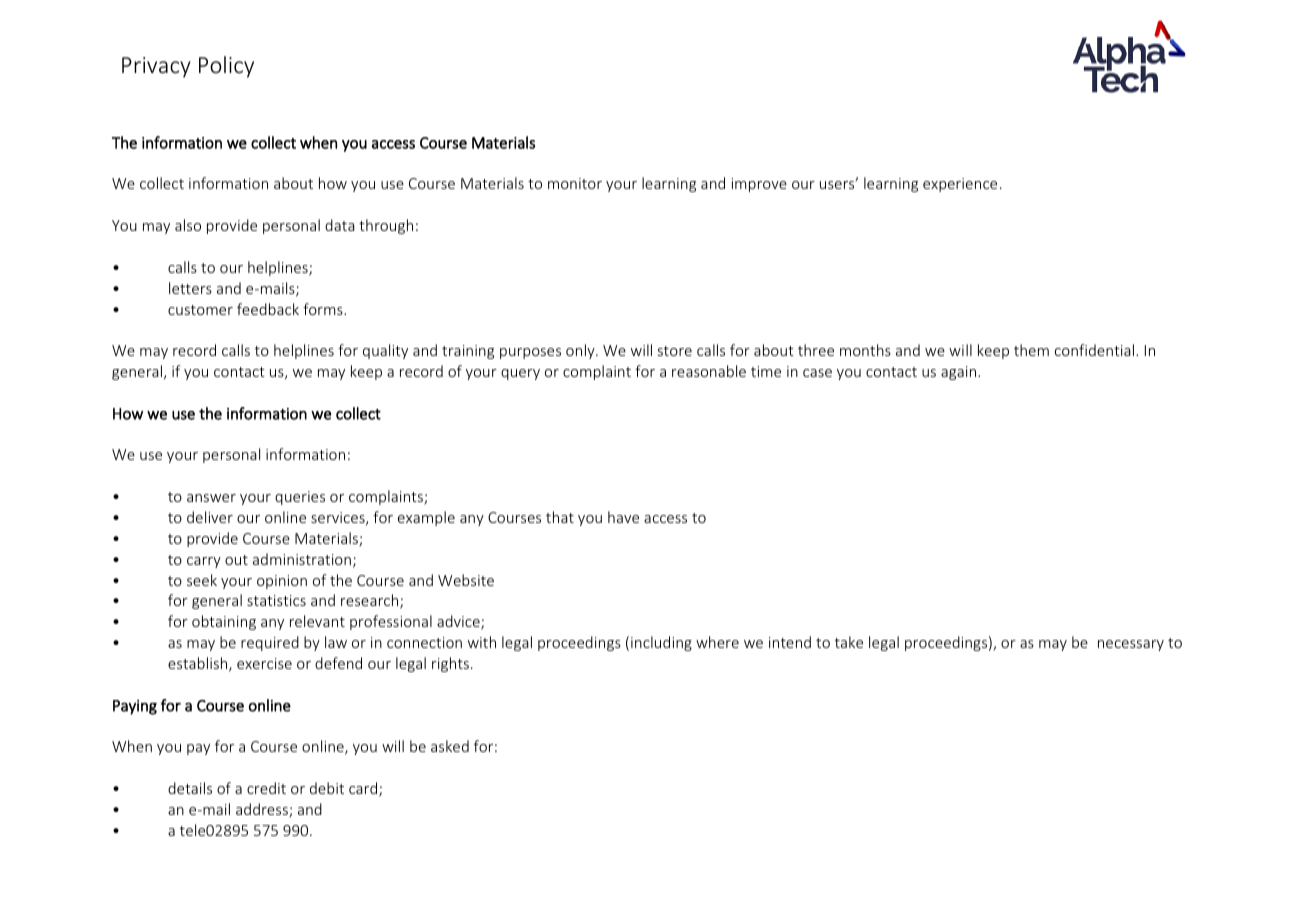 This screenshot has height=924, width=1308. What do you see at coordinates (226, 67) in the screenshot?
I see `Policy` at bounding box center [226, 67].
